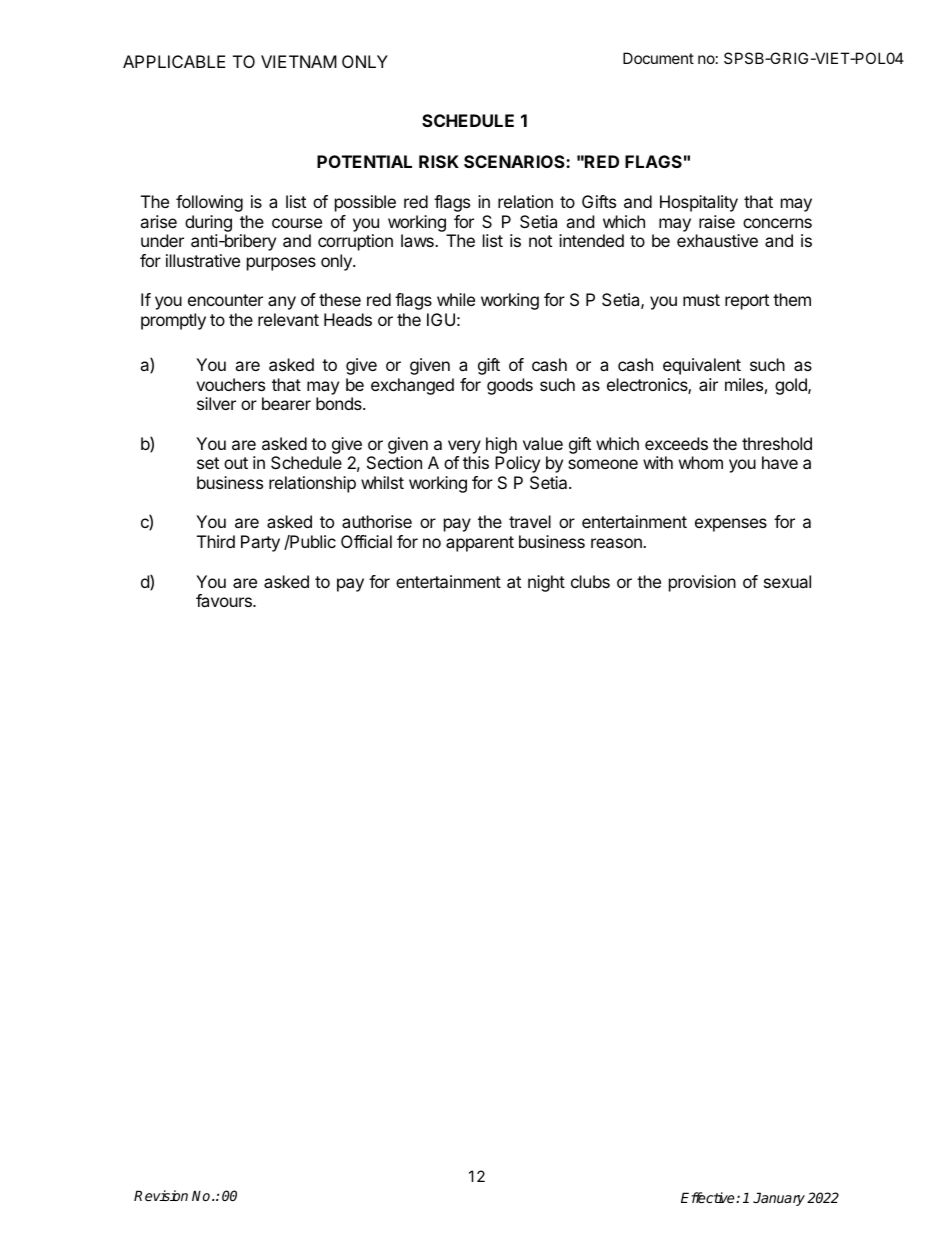 The width and height of the screenshot is (952, 1233). What do you see at coordinates (225, 600) in the screenshot?
I see `favours` at bounding box center [225, 600].
